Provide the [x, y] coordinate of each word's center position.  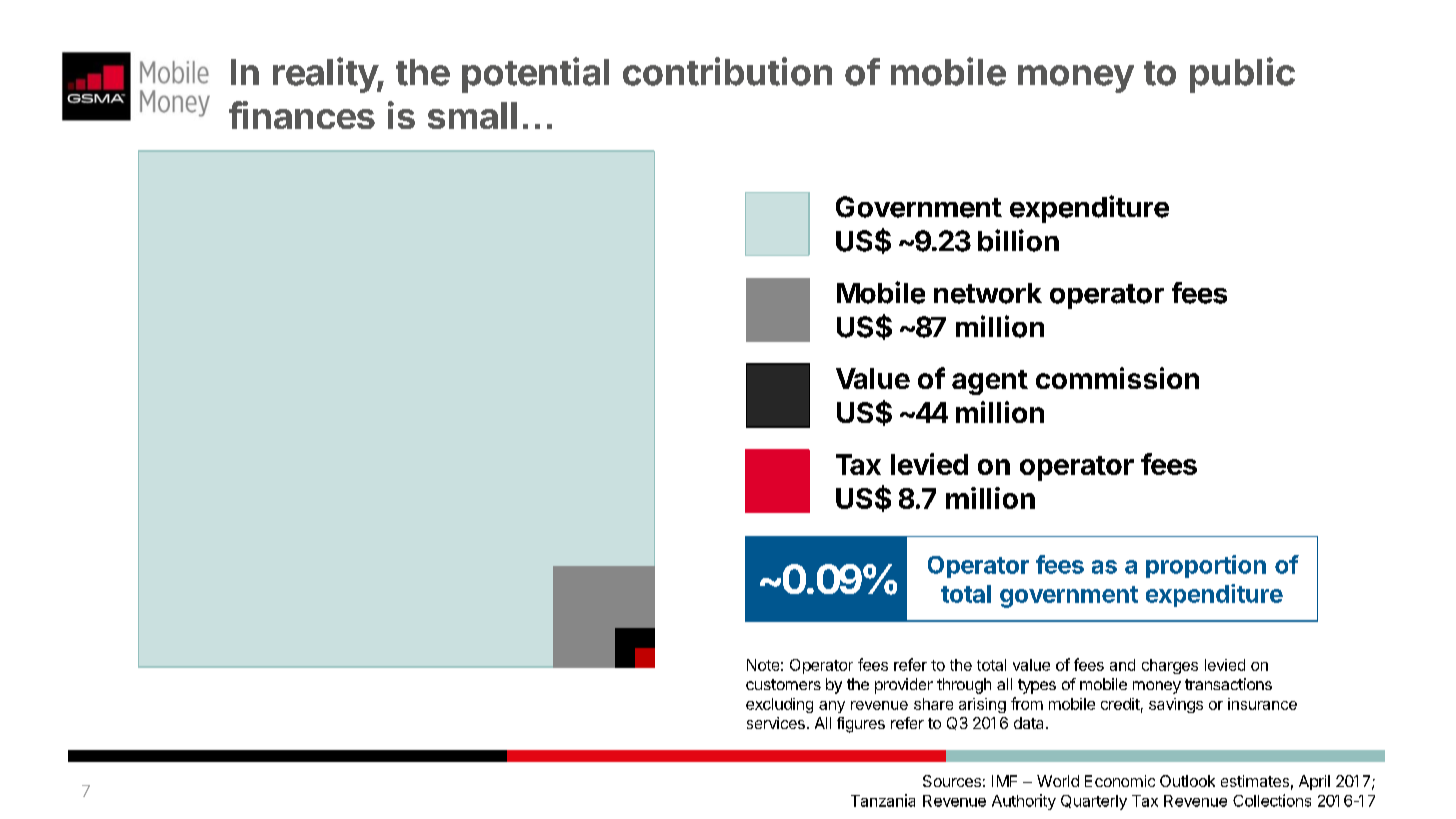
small [472, 115]
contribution [727, 71]
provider [904, 686]
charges [1170, 666]
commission [1117, 378]
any [832, 707]
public [1242, 75]
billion [1018, 240]
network [988, 293]
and [1122, 665]
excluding [779, 705]
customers [783, 684]
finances [302, 115]
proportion [1206, 566]
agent [990, 382]
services [776, 723]
